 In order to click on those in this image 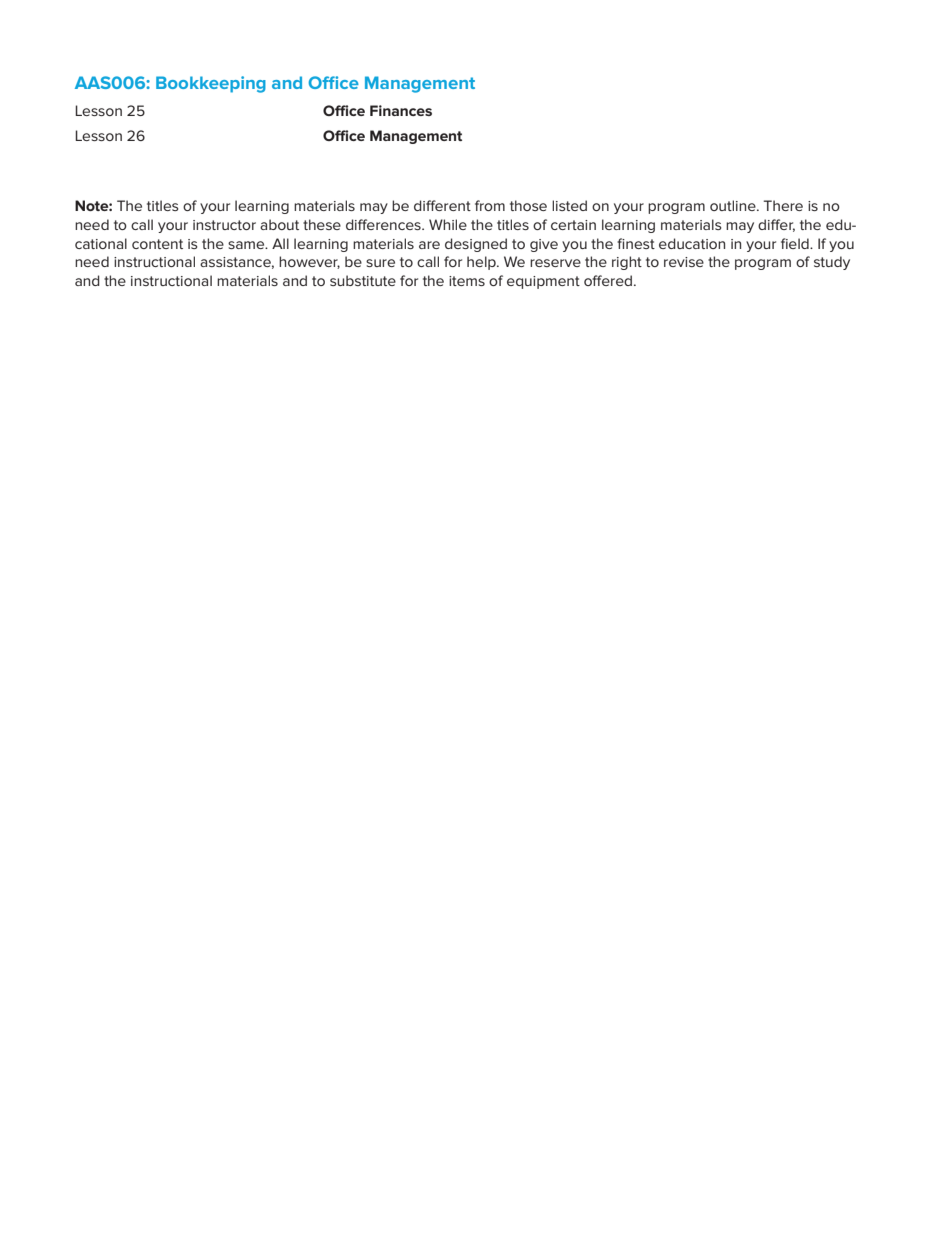, I will do `click(528, 205)`.
